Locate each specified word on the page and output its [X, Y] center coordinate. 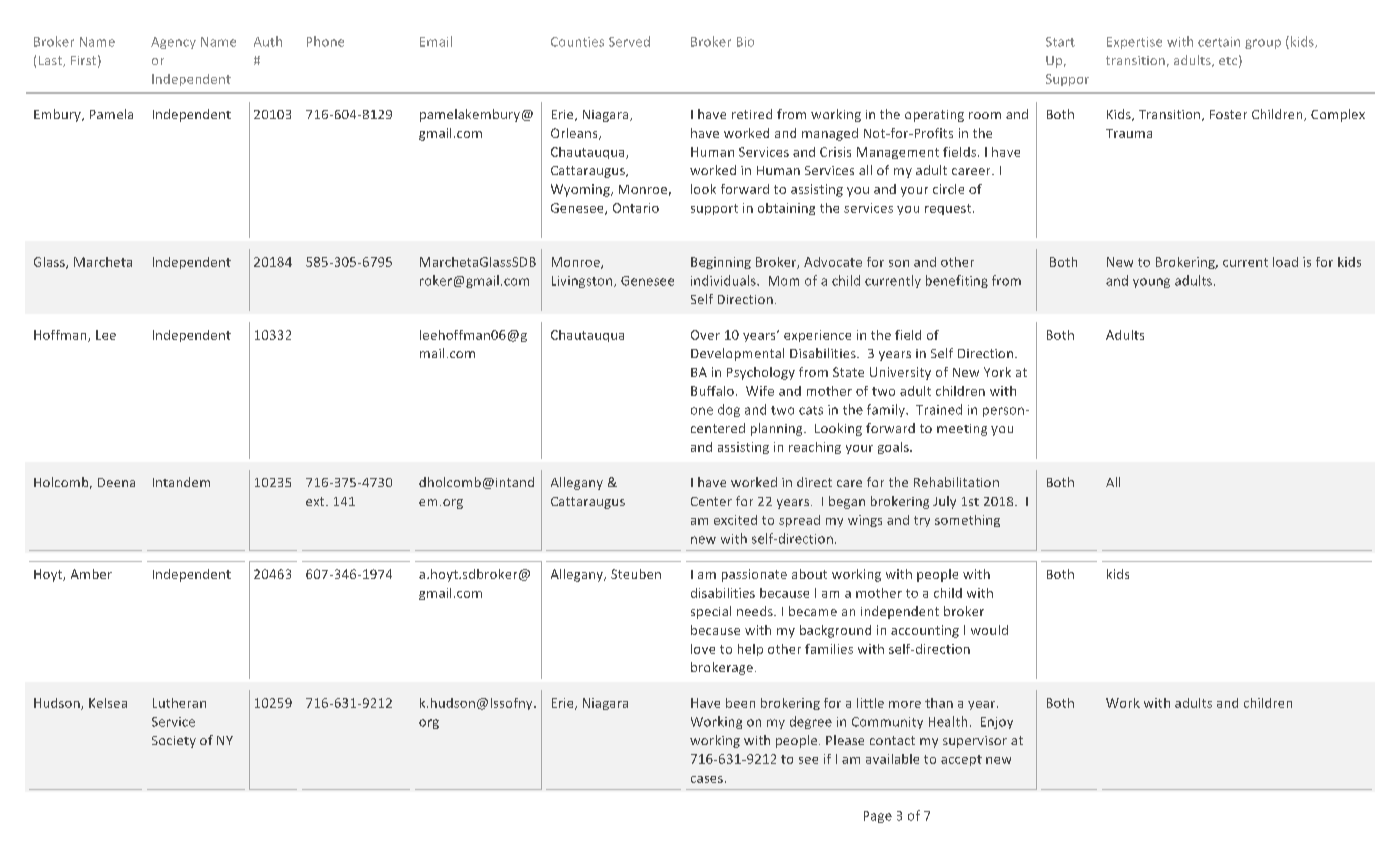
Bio [745, 42]
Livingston [583, 282]
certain [1219, 42]
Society [174, 742]
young [1151, 283]
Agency [173, 43]
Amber [91, 574]
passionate [754, 575]
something [967, 521]
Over [705, 335]
